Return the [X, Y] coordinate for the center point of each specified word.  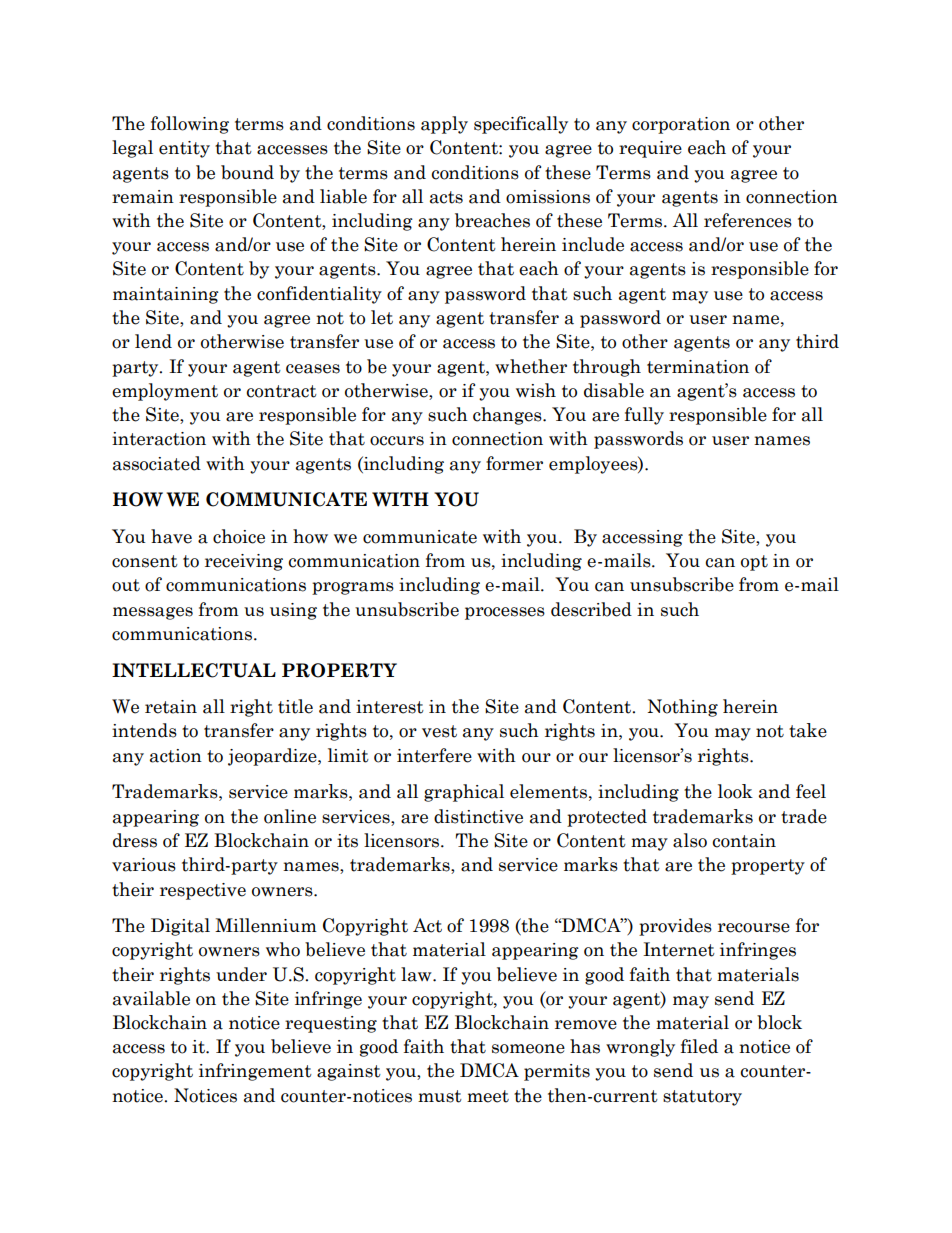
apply [444, 125]
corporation [681, 125]
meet [488, 1096]
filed [699, 1046]
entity [184, 149]
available [151, 998]
